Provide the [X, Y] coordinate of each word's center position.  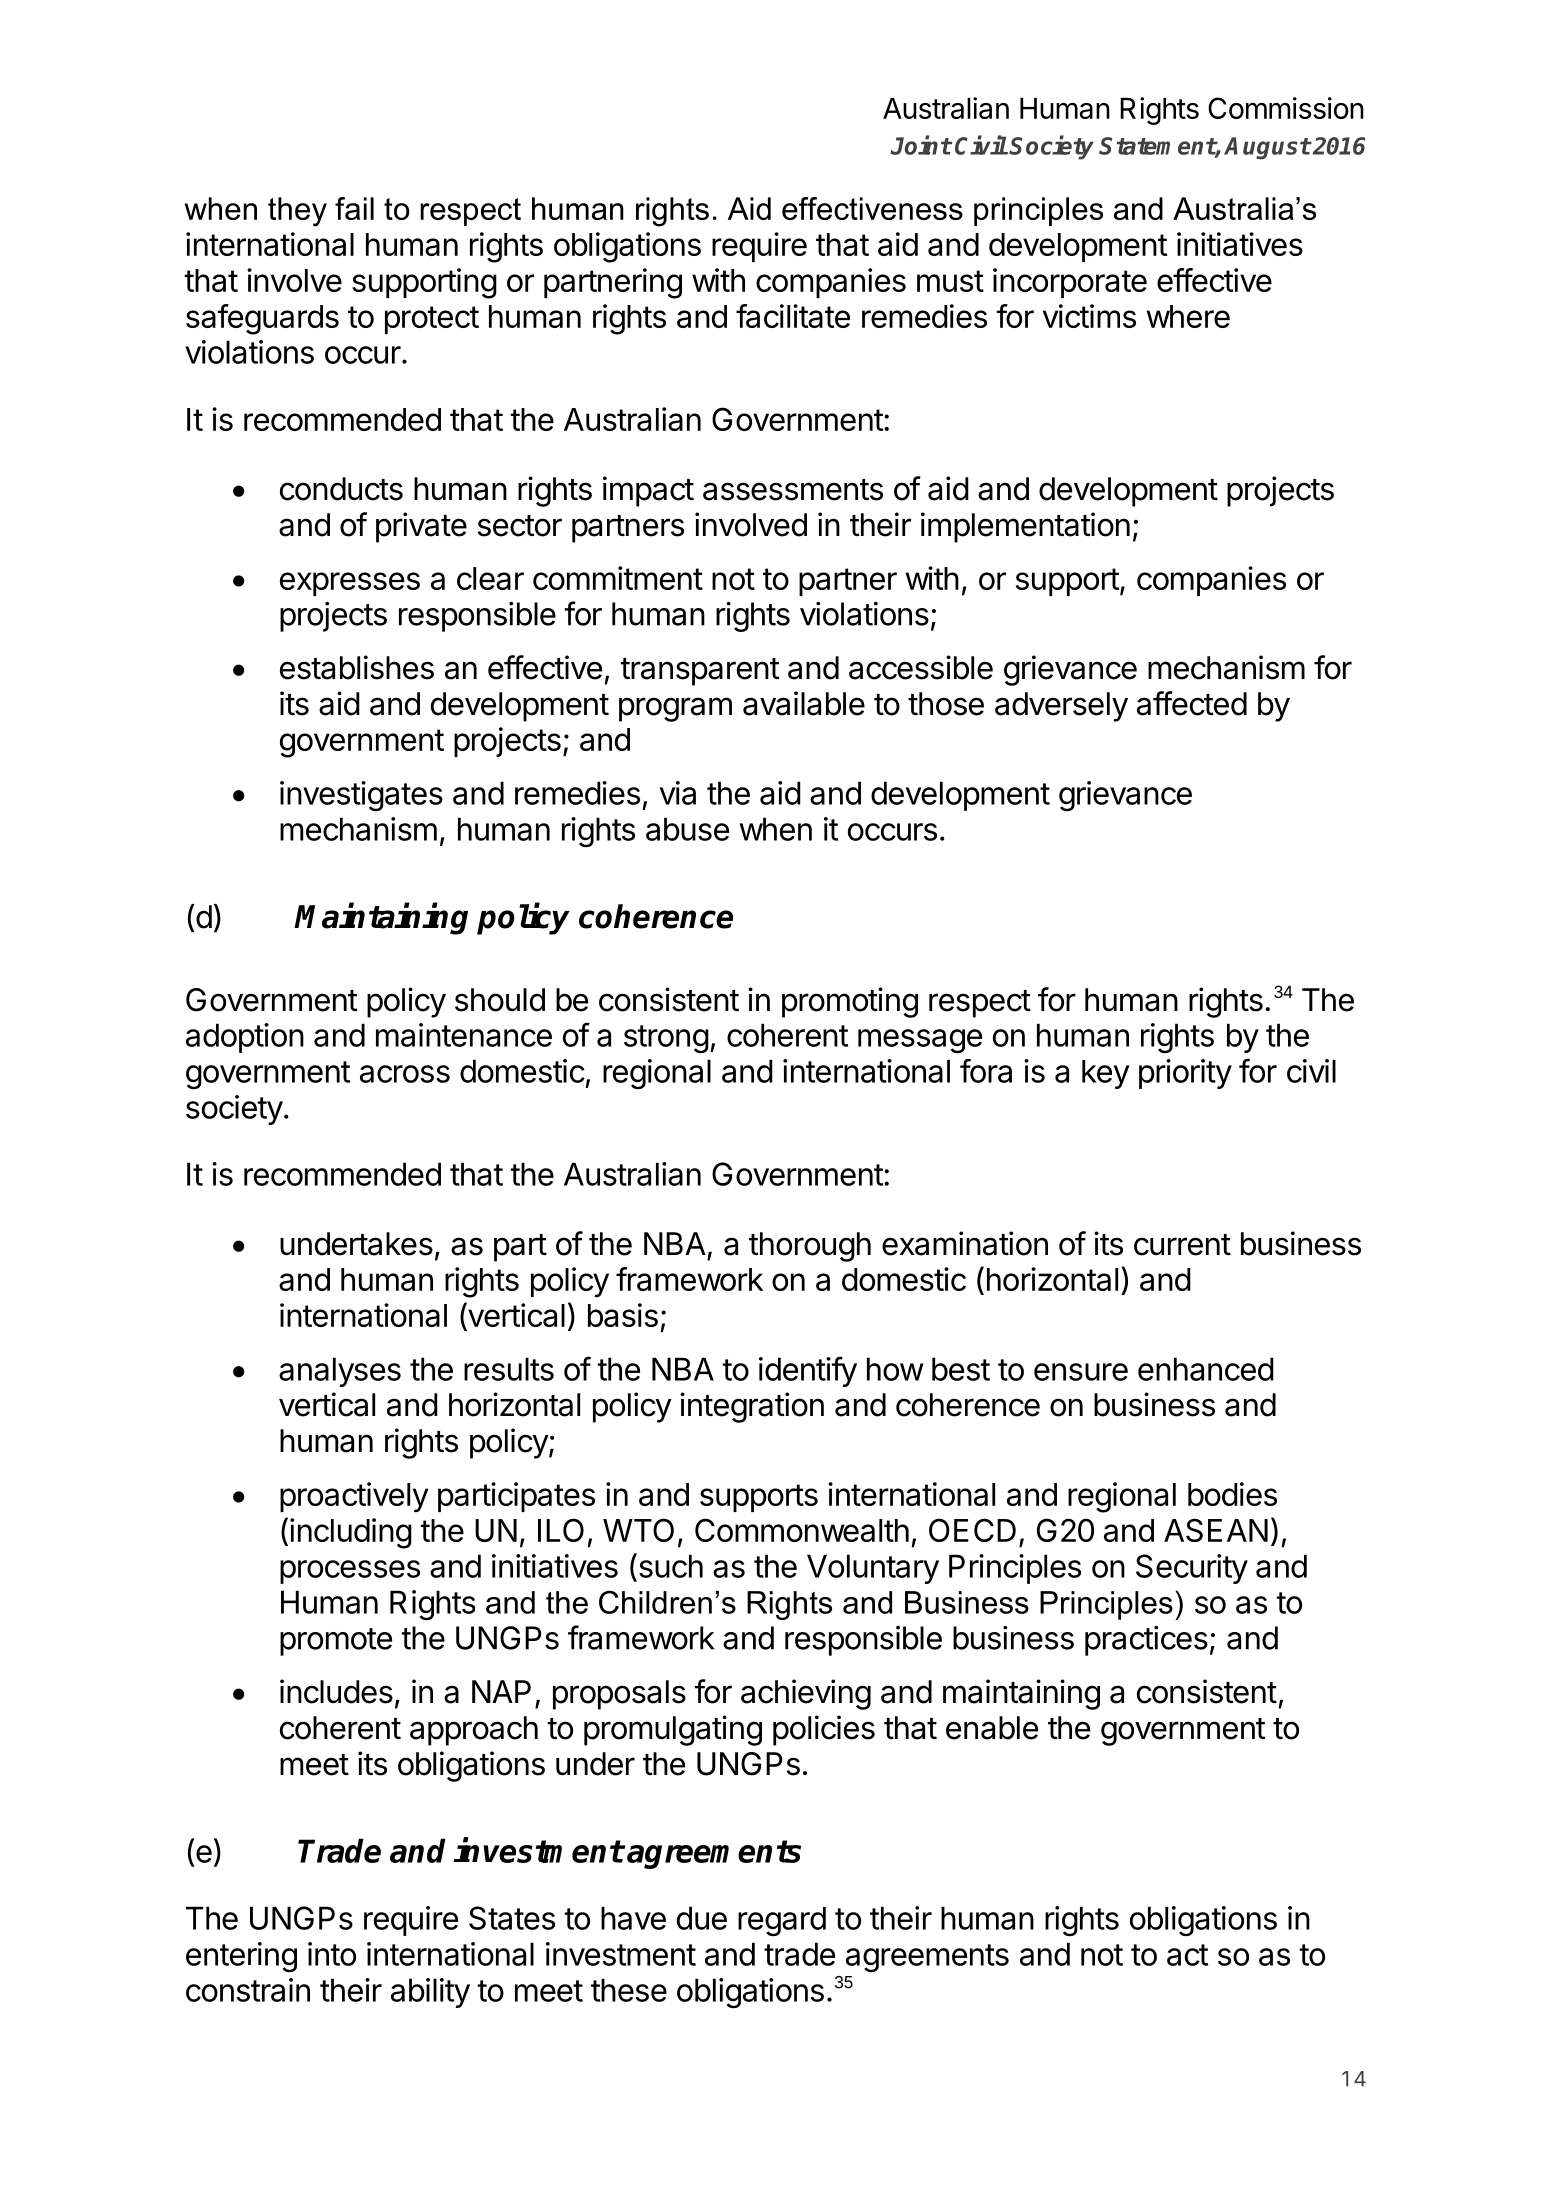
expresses [350, 584]
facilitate [793, 316]
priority [1185, 1074]
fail [354, 208]
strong [666, 1039]
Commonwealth [802, 1530]
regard [782, 1922]
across [405, 1074]
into [332, 1954]
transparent [700, 672]
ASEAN [1216, 1530]
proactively [354, 1497]
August [1267, 148]
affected [1192, 703]
